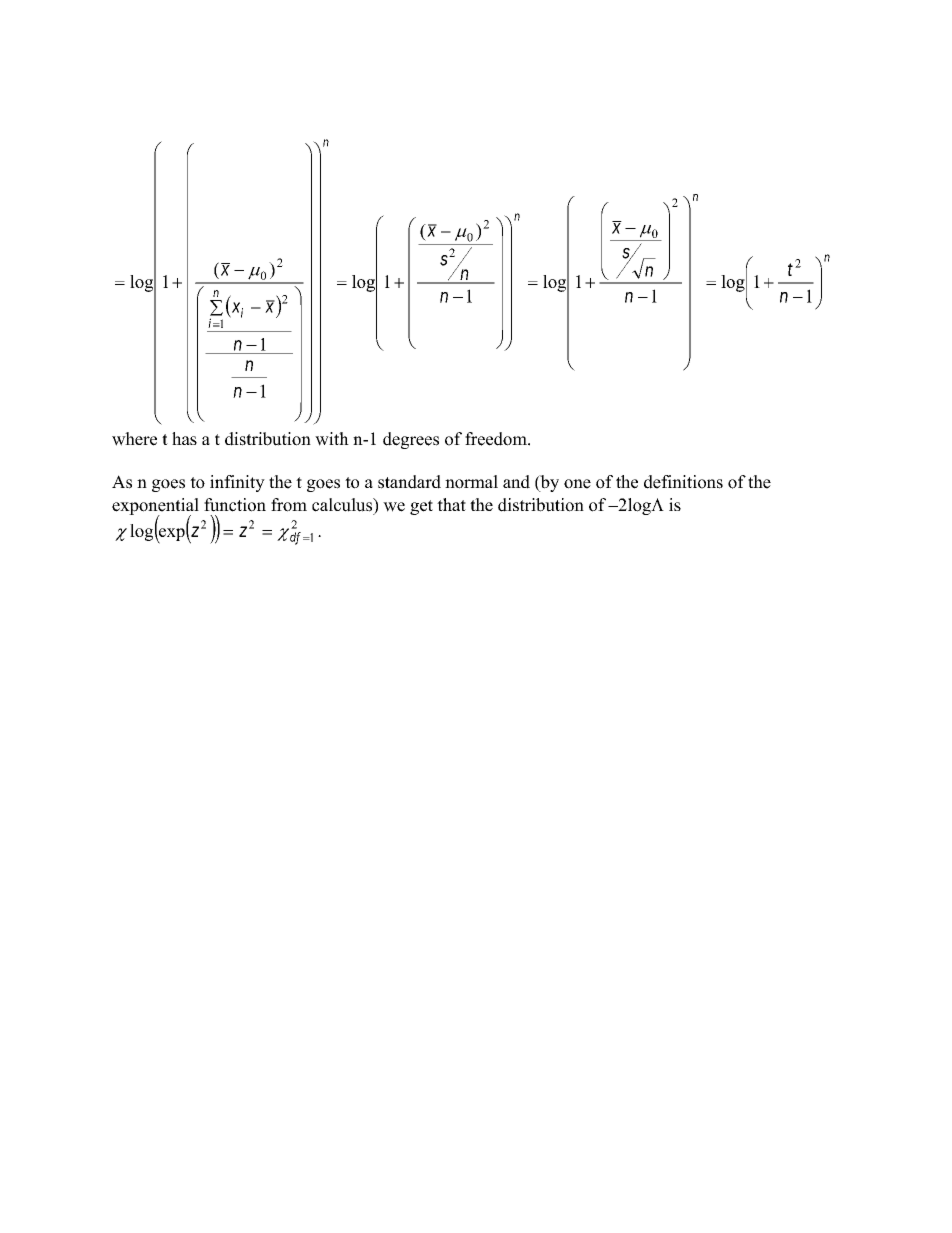  I want to click on definitions, so click(683, 482).
